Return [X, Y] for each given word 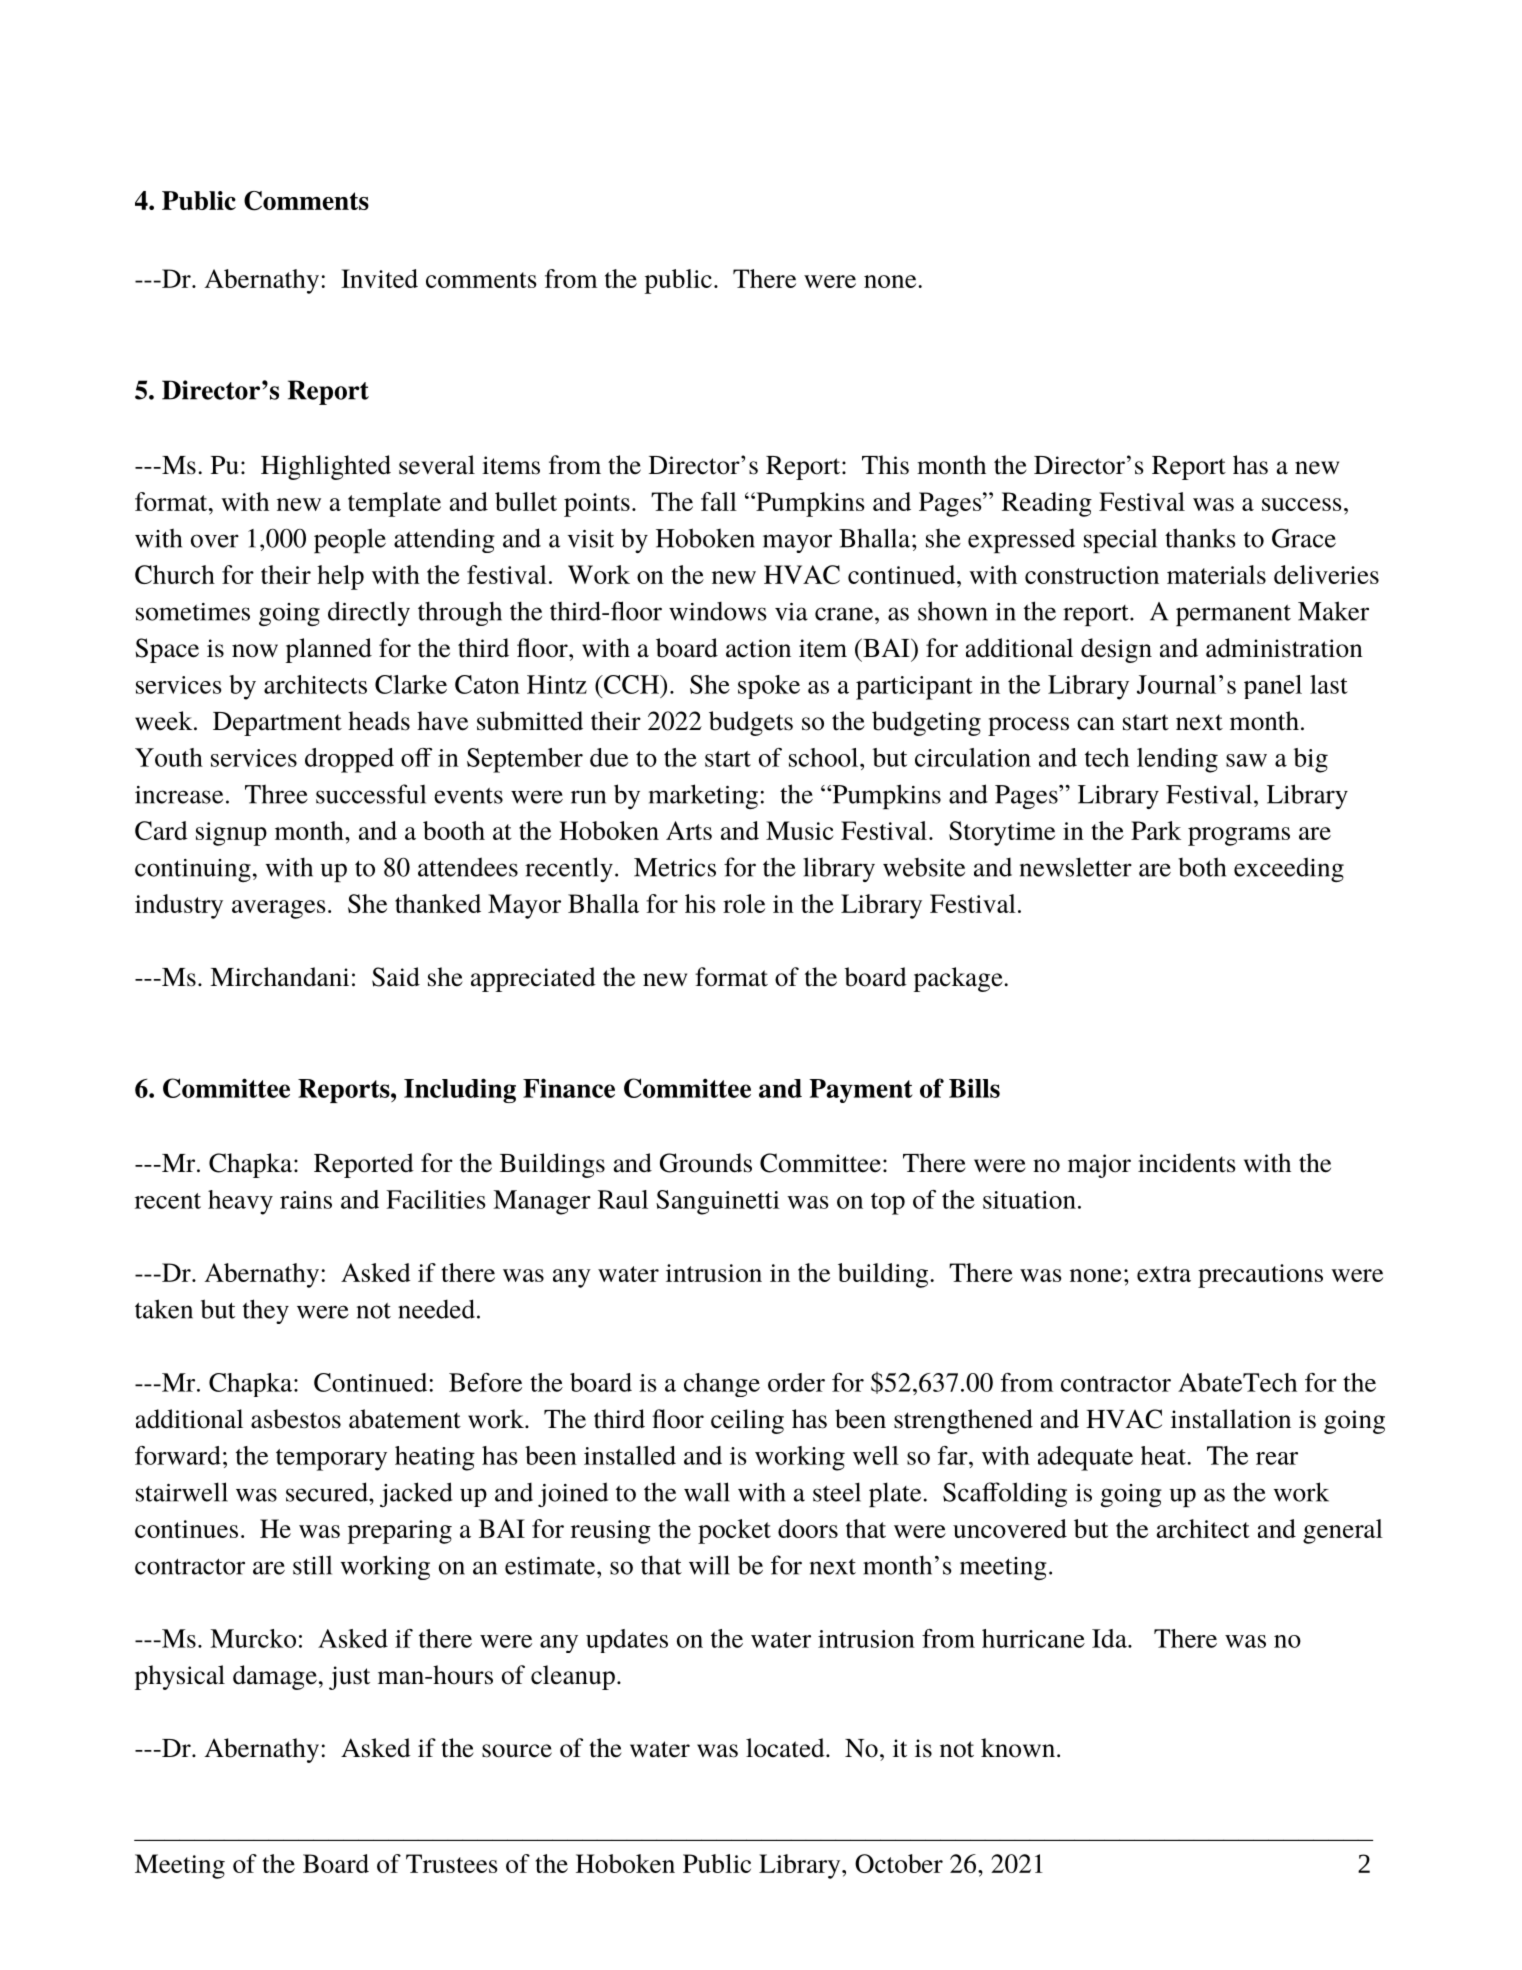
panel [1273, 687]
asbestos [296, 1419]
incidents [1187, 1163]
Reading [1047, 504]
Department [277, 724]
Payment [861, 1091]
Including [460, 1090]
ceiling [747, 1421]
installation [1231, 1419]
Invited [379, 278]
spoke [769, 687]
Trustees [452, 1863]
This [885, 465]
